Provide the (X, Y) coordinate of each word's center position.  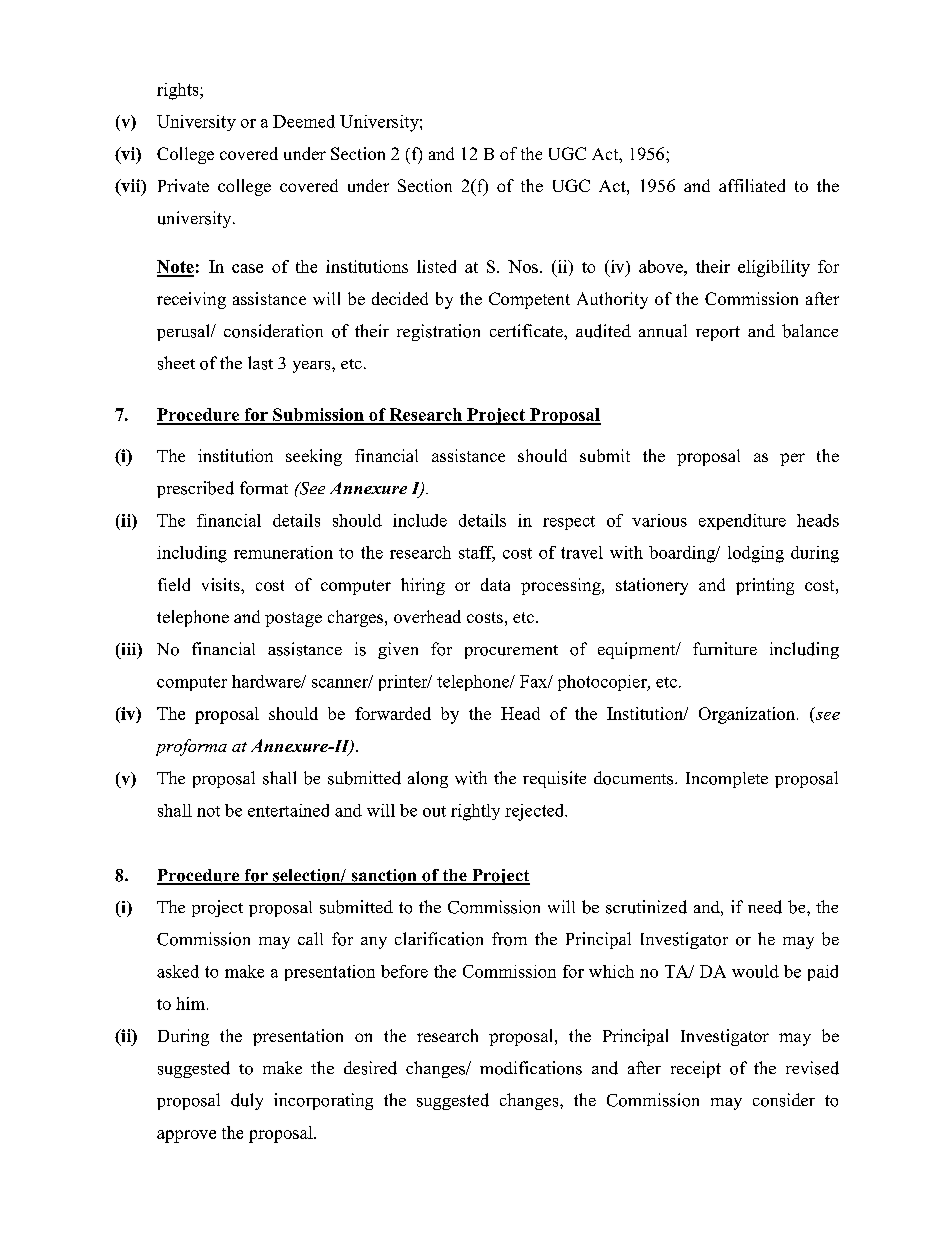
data (495, 584)
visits (222, 584)
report (718, 333)
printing (765, 586)
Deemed (304, 121)
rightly (475, 812)
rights (179, 91)
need (765, 907)
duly (247, 1101)
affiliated (752, 185)
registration (438, 332)
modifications (531, 1068)
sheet (176, 363)
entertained (288, 810)
